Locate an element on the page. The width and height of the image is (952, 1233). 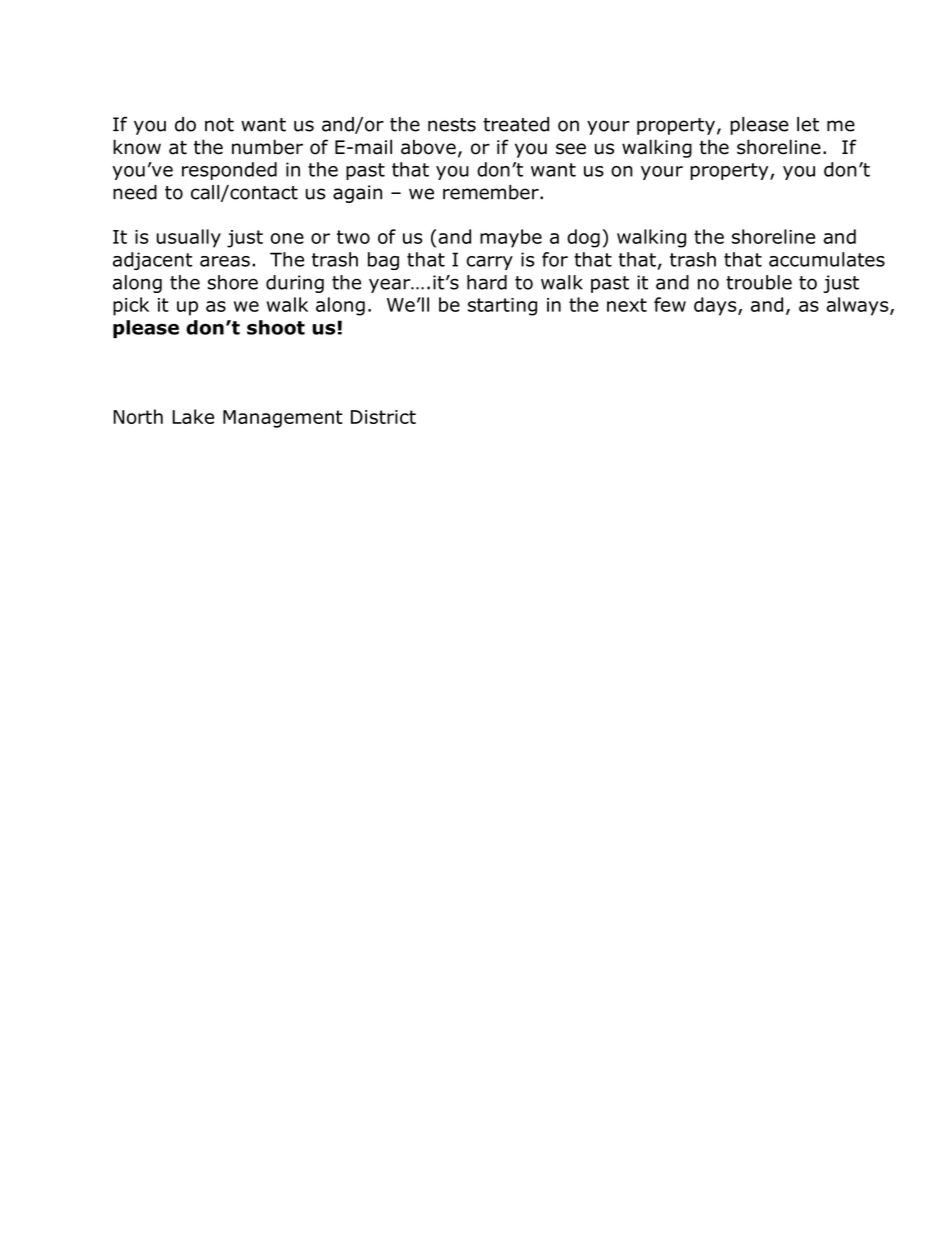
maybe is located at coordinates (511, 238).
